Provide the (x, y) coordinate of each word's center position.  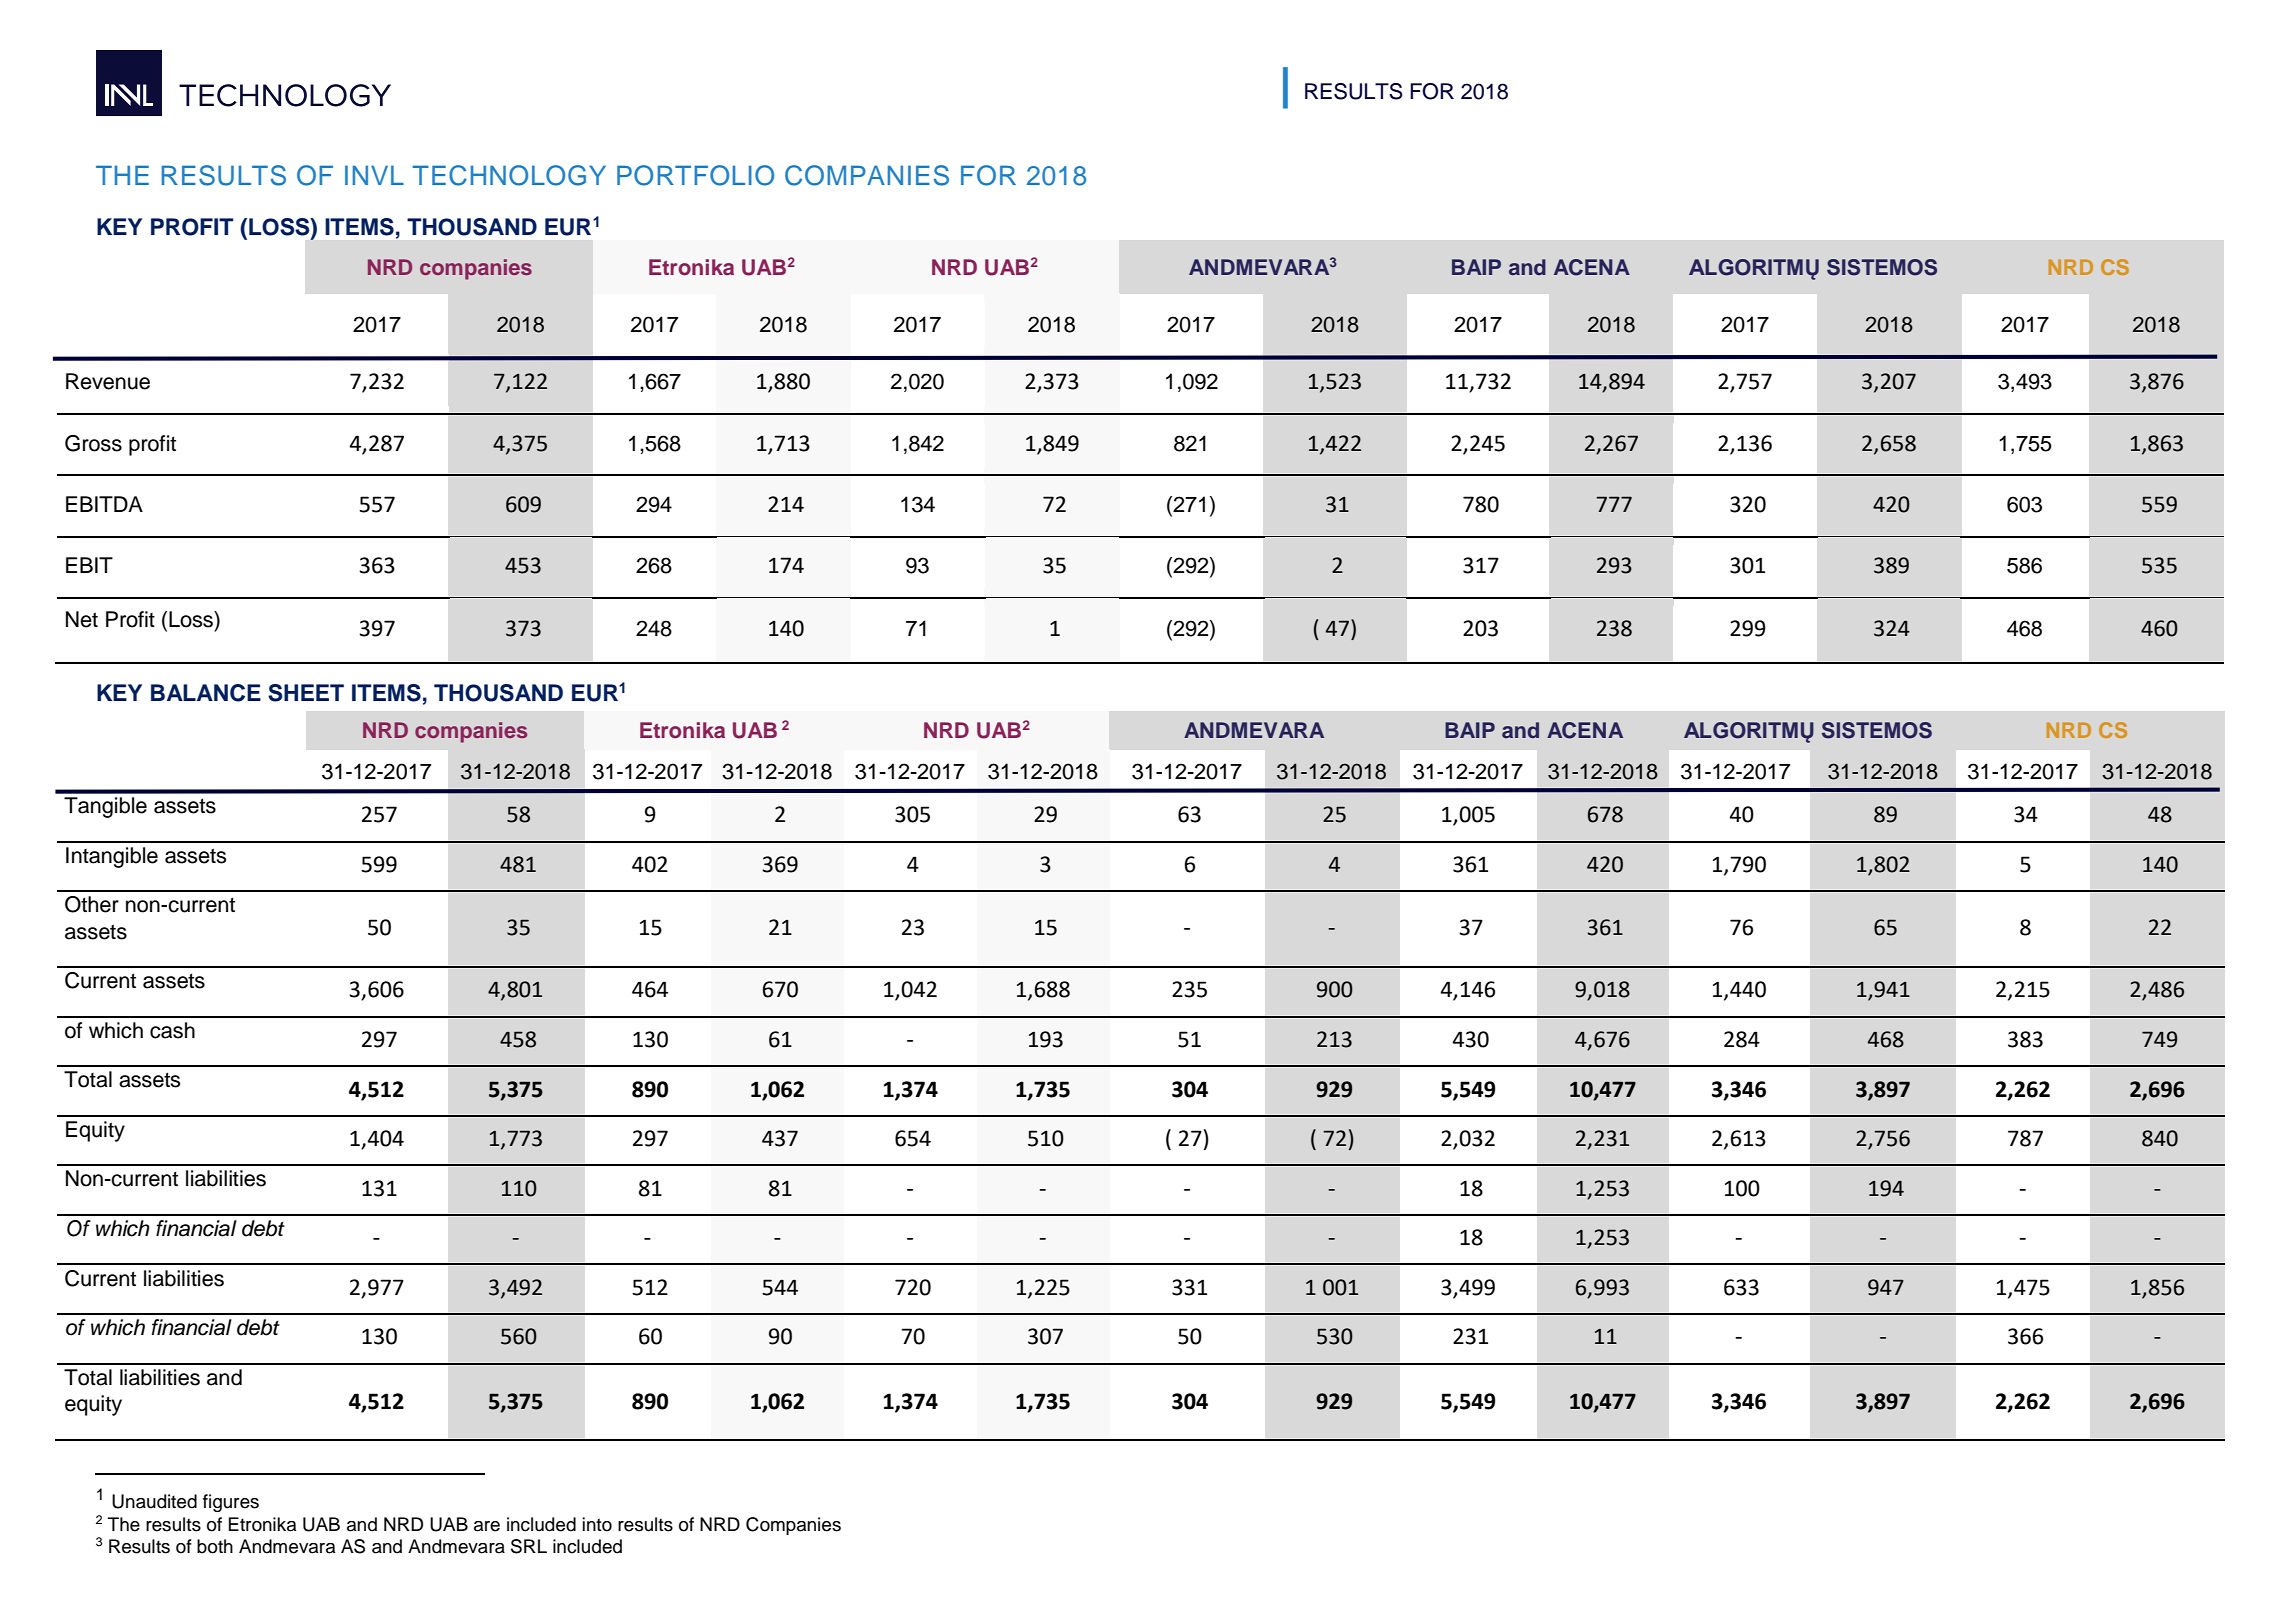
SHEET (306, 693)
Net (82, 619)
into (597, 1524)
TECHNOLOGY (509, 175)
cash (172, 1030)
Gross (93, 443)
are (487, 1526)
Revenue (108, 381)
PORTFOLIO (695, 175)
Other (92, 904)
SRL (529, 1546)
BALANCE (206, 693)
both (215, 1546)
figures (231, 1503)
